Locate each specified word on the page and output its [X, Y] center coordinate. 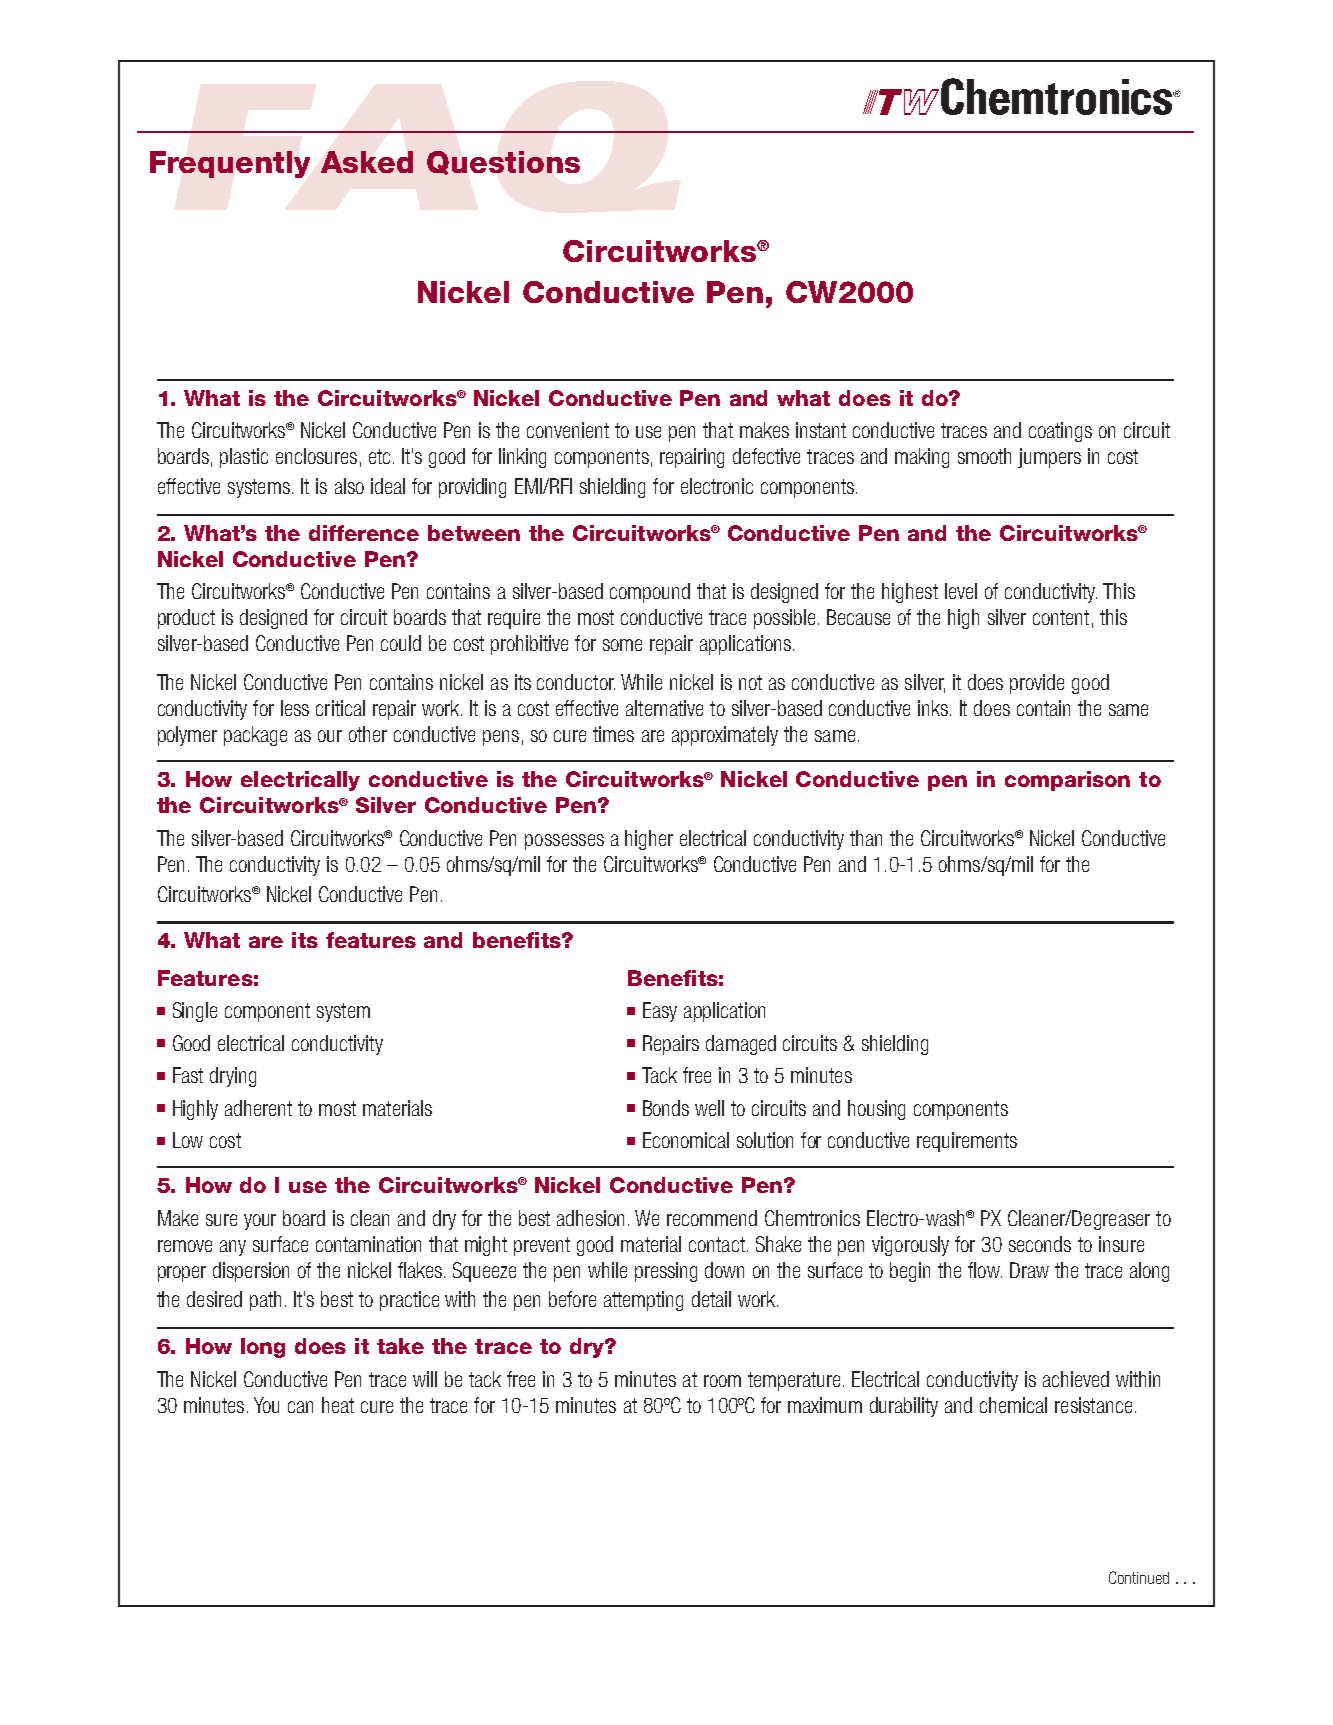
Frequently [230, 164]
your [260, 1222]
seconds [1040, 1244]
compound [650, 593]
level [961, 591]
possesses [564, 842]
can [300, 1407]
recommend [712, 1218]
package [255, 736]
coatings [1060, 432]
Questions [503, 163]
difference [364, 533]
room [722, 1381]
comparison [1067, 781]
